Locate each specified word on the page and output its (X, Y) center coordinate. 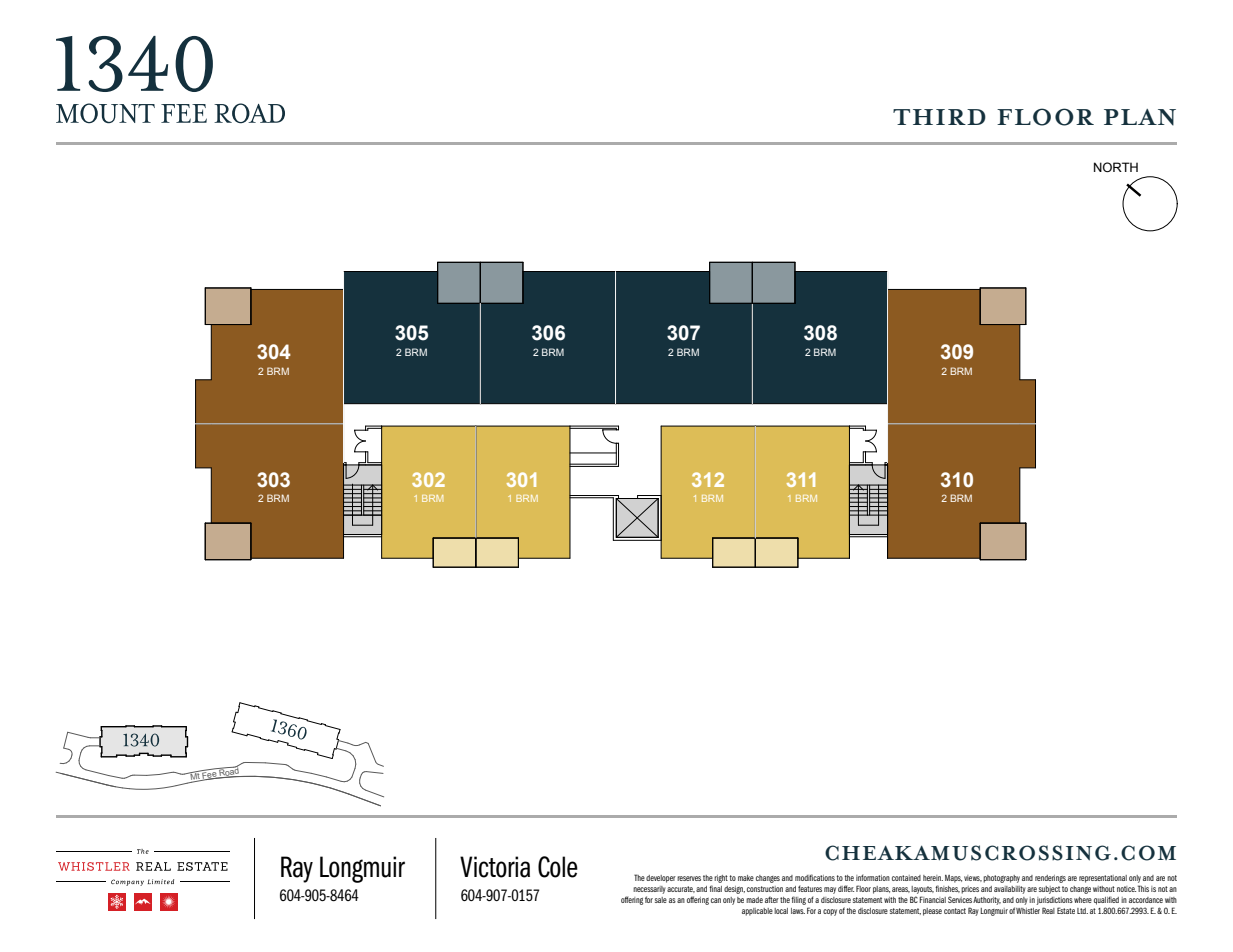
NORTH (1116, 167)
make (746, 878)
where (1083, 900)
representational (1103, 879)
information (873, 877)
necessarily (649, 890)
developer (661, 879)
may (830, 890)
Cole (558, 867)
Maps (953, 879)
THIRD (939, 117)
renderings (1050, 879)
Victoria (495, 867)
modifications (815, 877)
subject (1049, 890)
